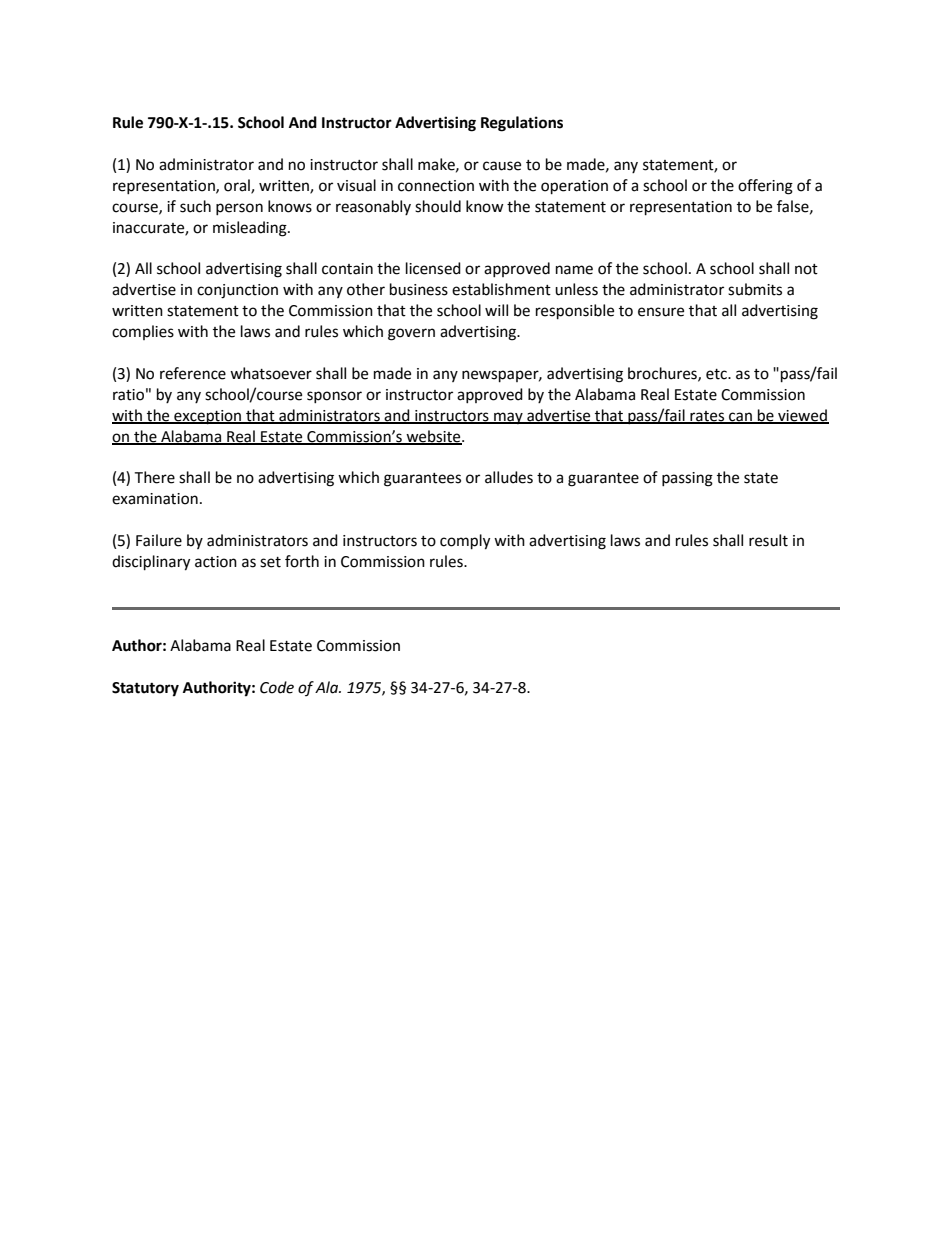 This screenshot has width=952, height=1233. What do you see at coordinates (768, 540) in the screenshot?
I see `result` at bounding box center [768, 540].
